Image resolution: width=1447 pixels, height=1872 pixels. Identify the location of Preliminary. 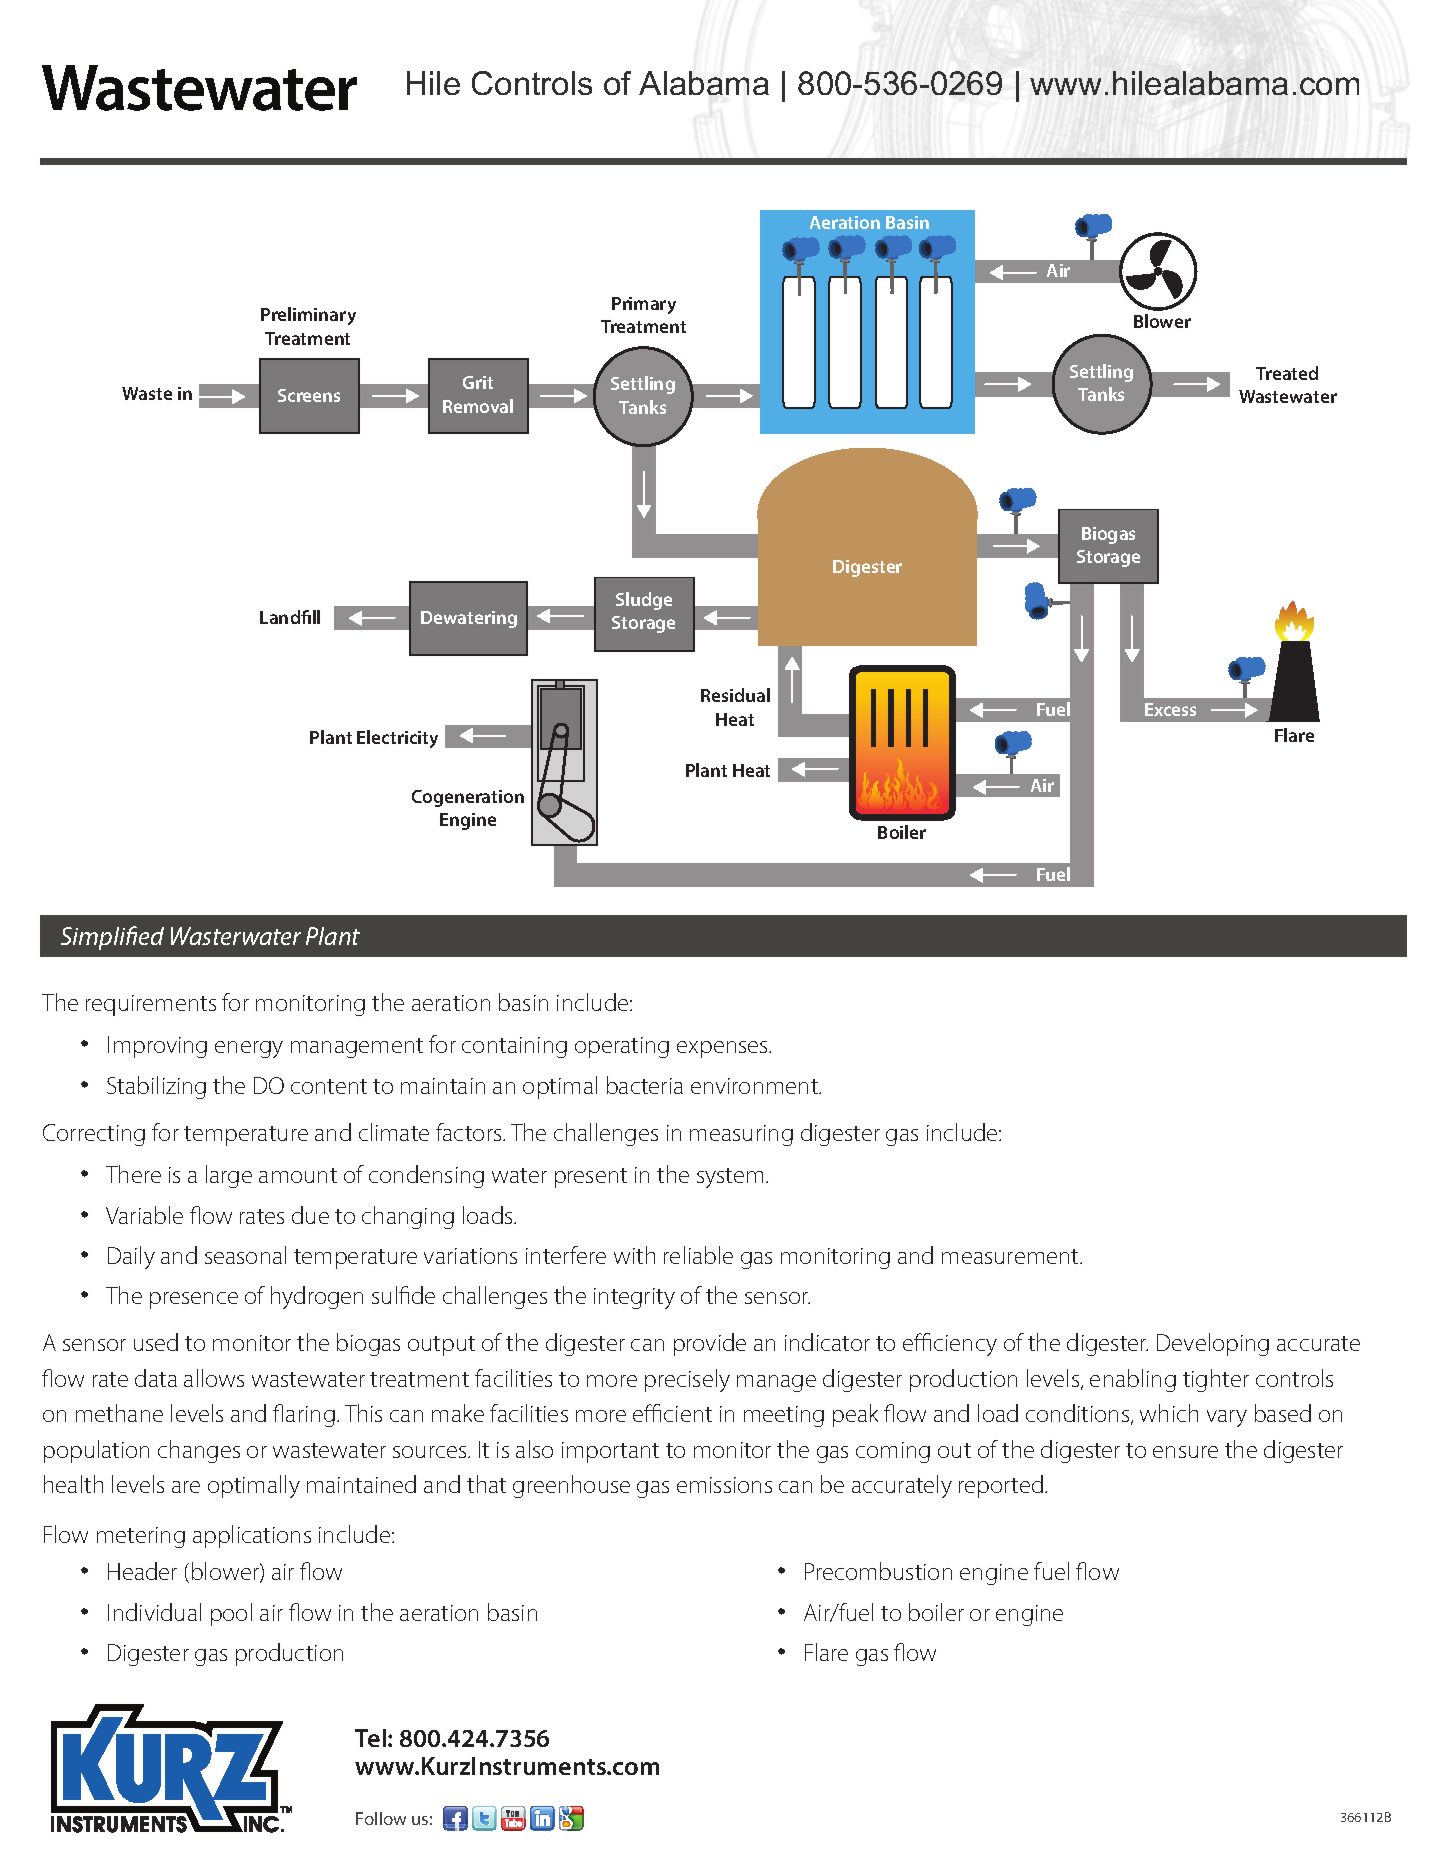
(308, 316).
